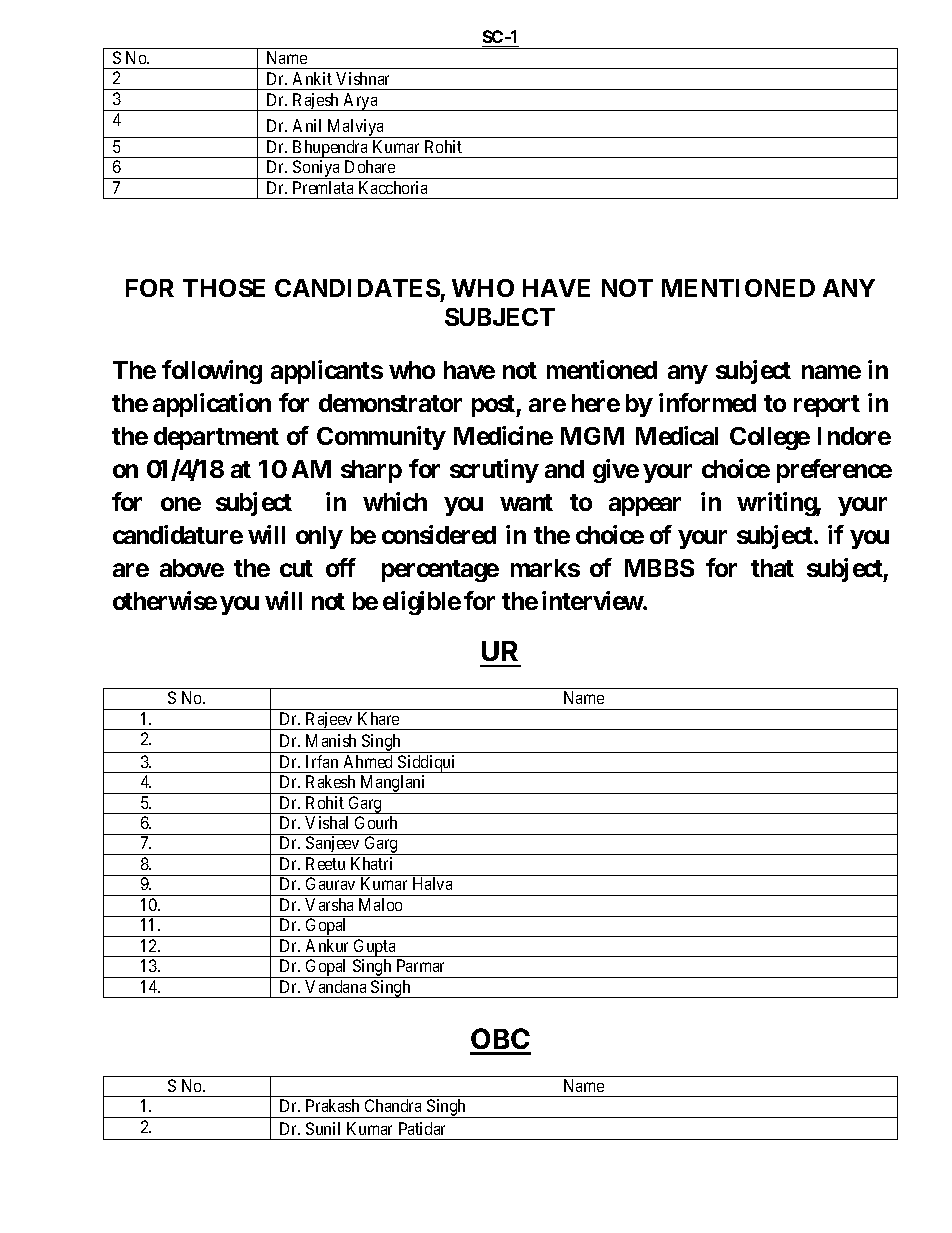 This screenshot has height=1233, width=952. I want to click on Rakesh, so click(330, 781).
